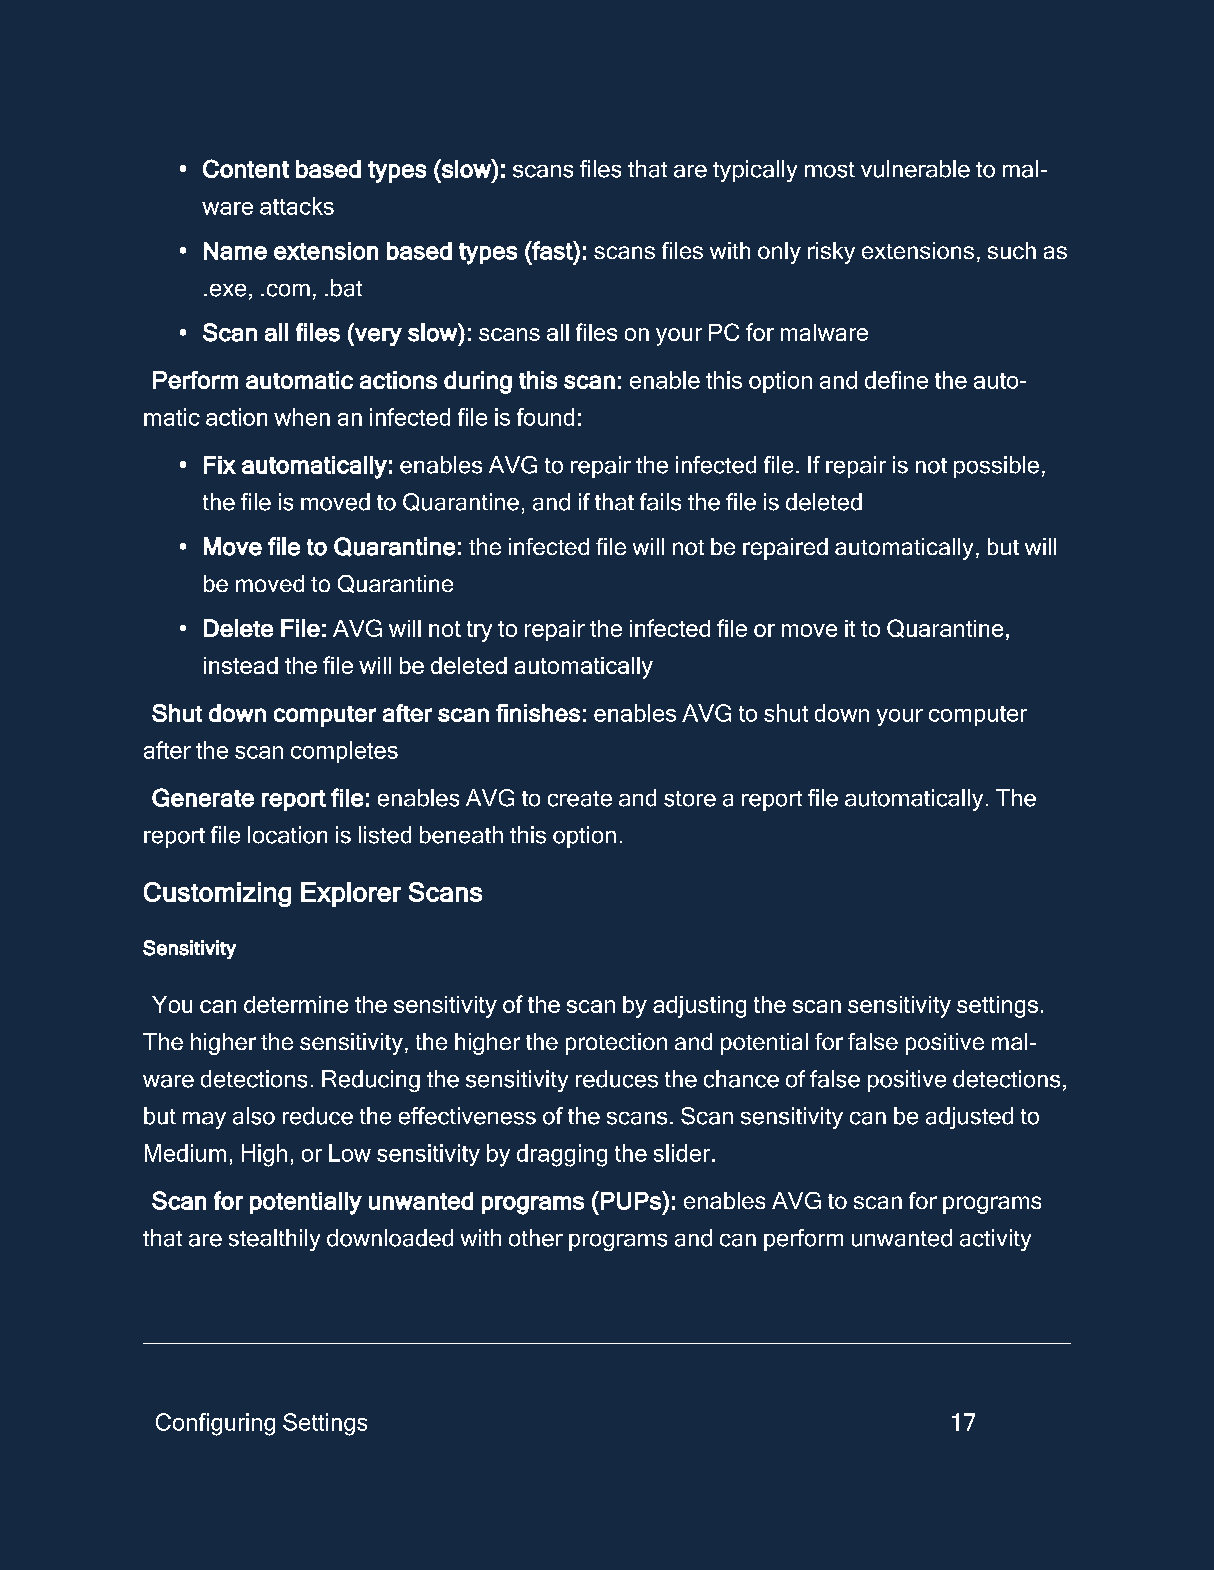 The image size is (1214, 1570). Describe the element at coordinates (215, 1424) in the screenshot. I see `Configuring` at that location.
